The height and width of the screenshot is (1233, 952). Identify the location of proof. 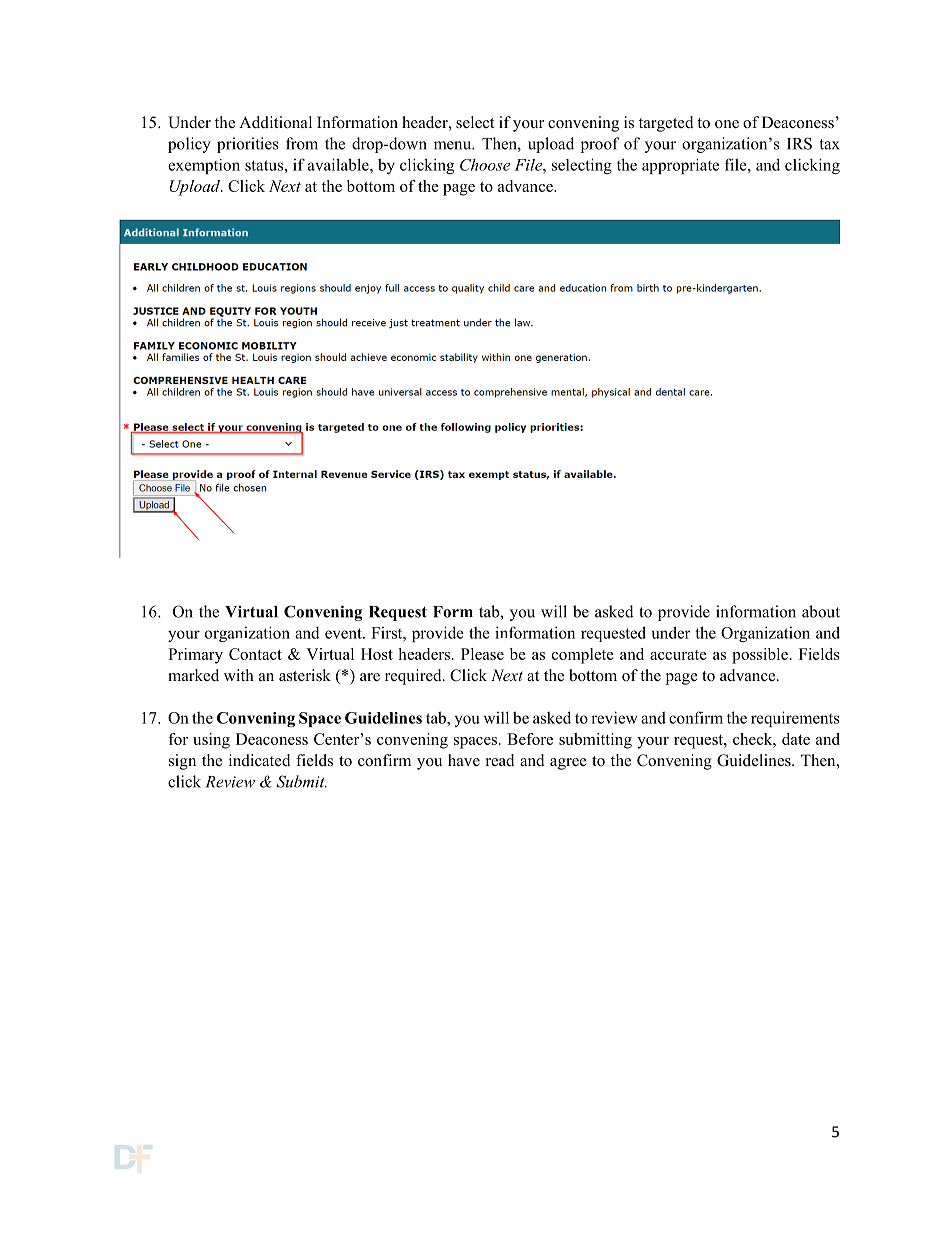
(600, 145).
